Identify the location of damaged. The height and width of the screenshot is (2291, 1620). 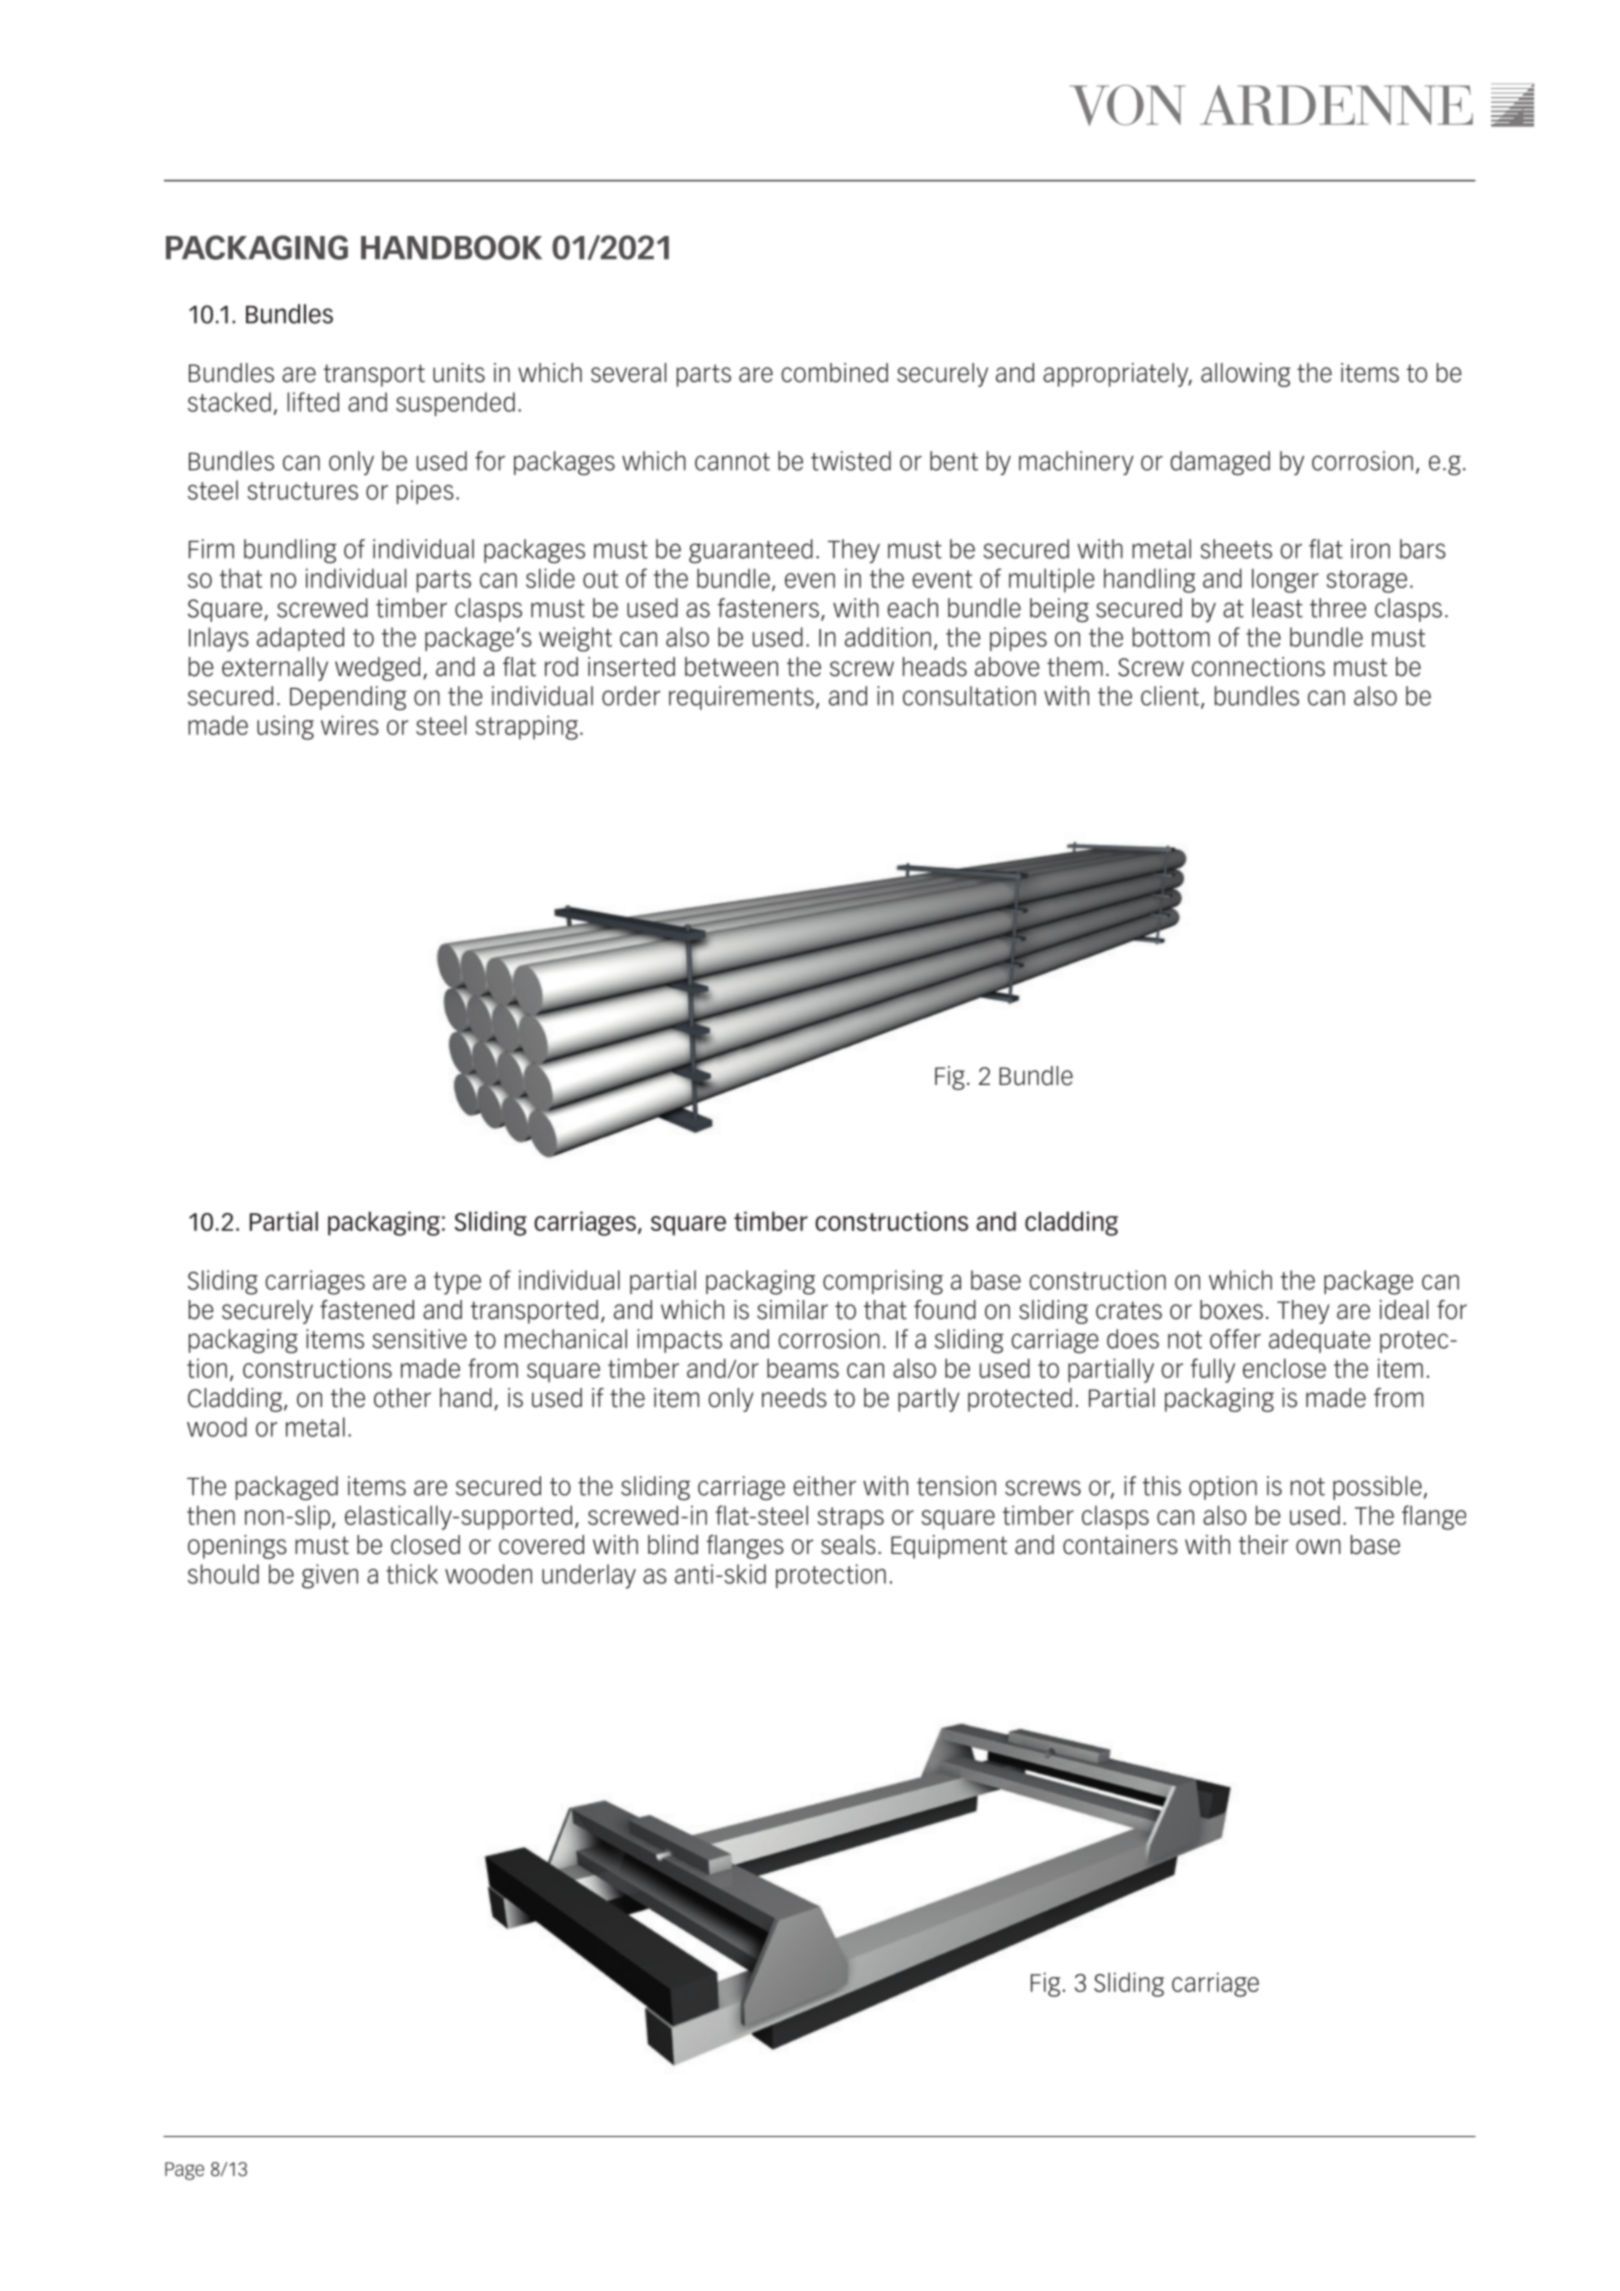
(1220, 463).
